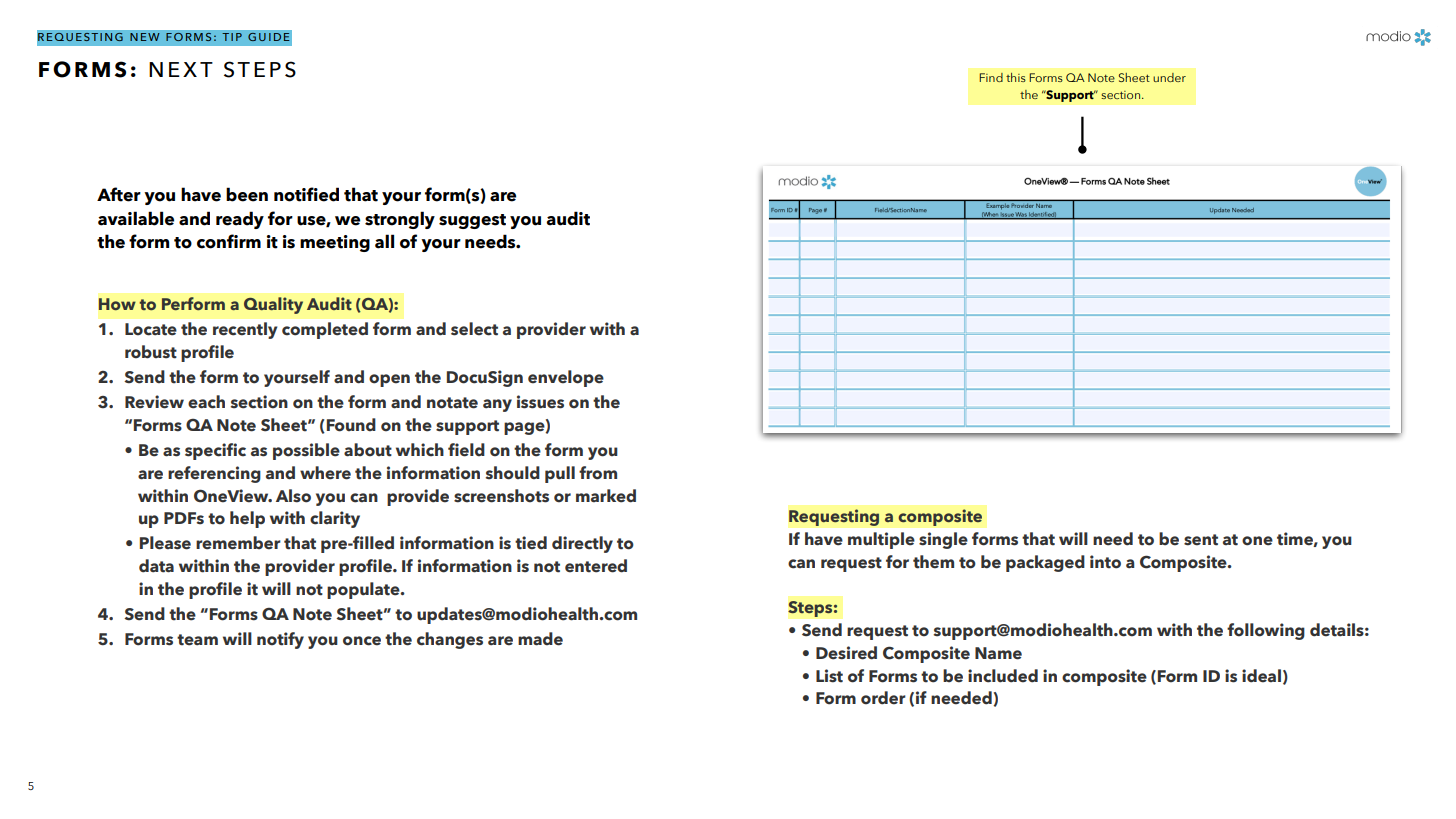  I want to click on sent, so click(1201, 540).
